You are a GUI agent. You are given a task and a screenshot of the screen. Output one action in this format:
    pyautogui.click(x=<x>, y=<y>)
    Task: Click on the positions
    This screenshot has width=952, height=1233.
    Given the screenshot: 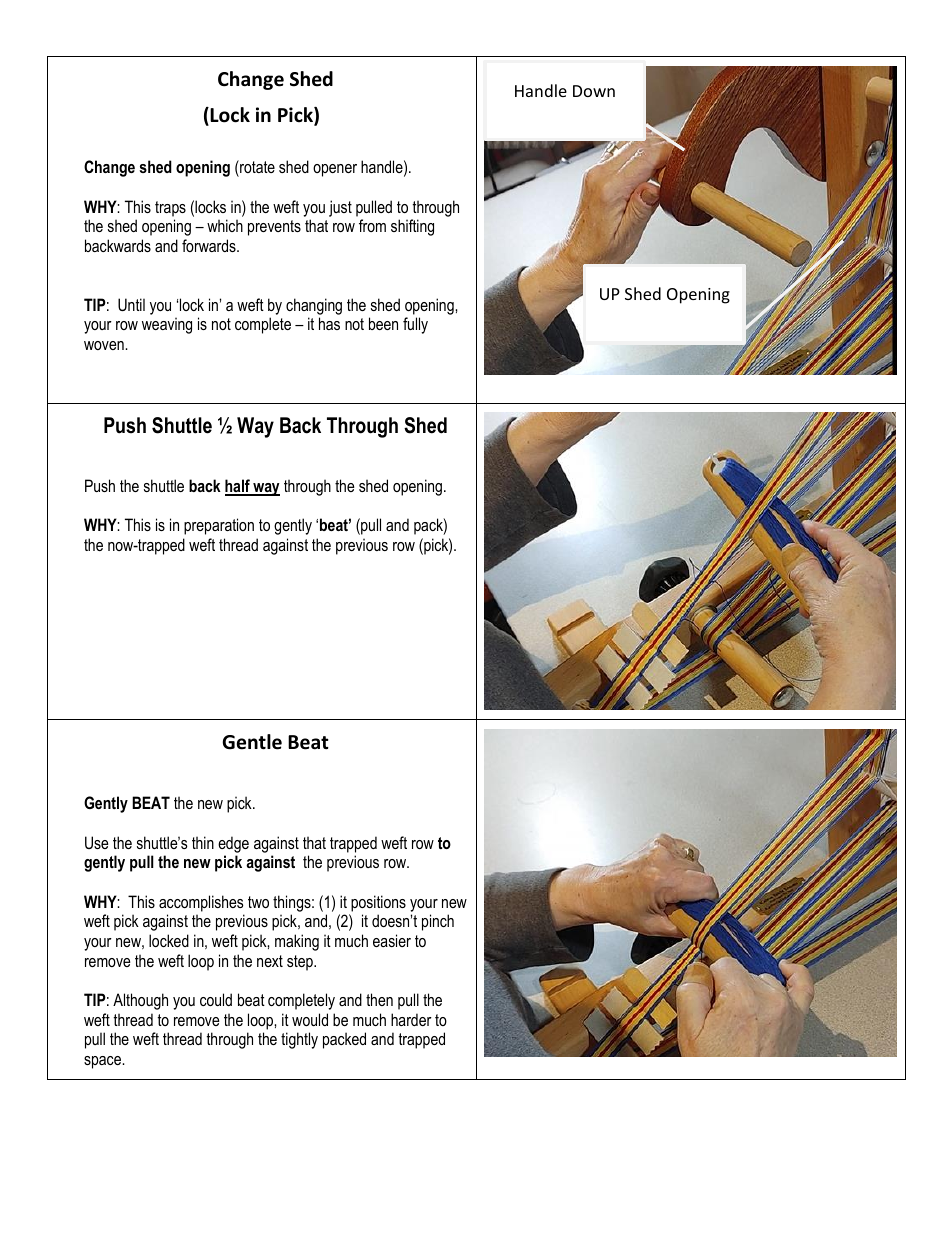 What is the action you would take?
    pyautogui.click(x=378, y=903)
